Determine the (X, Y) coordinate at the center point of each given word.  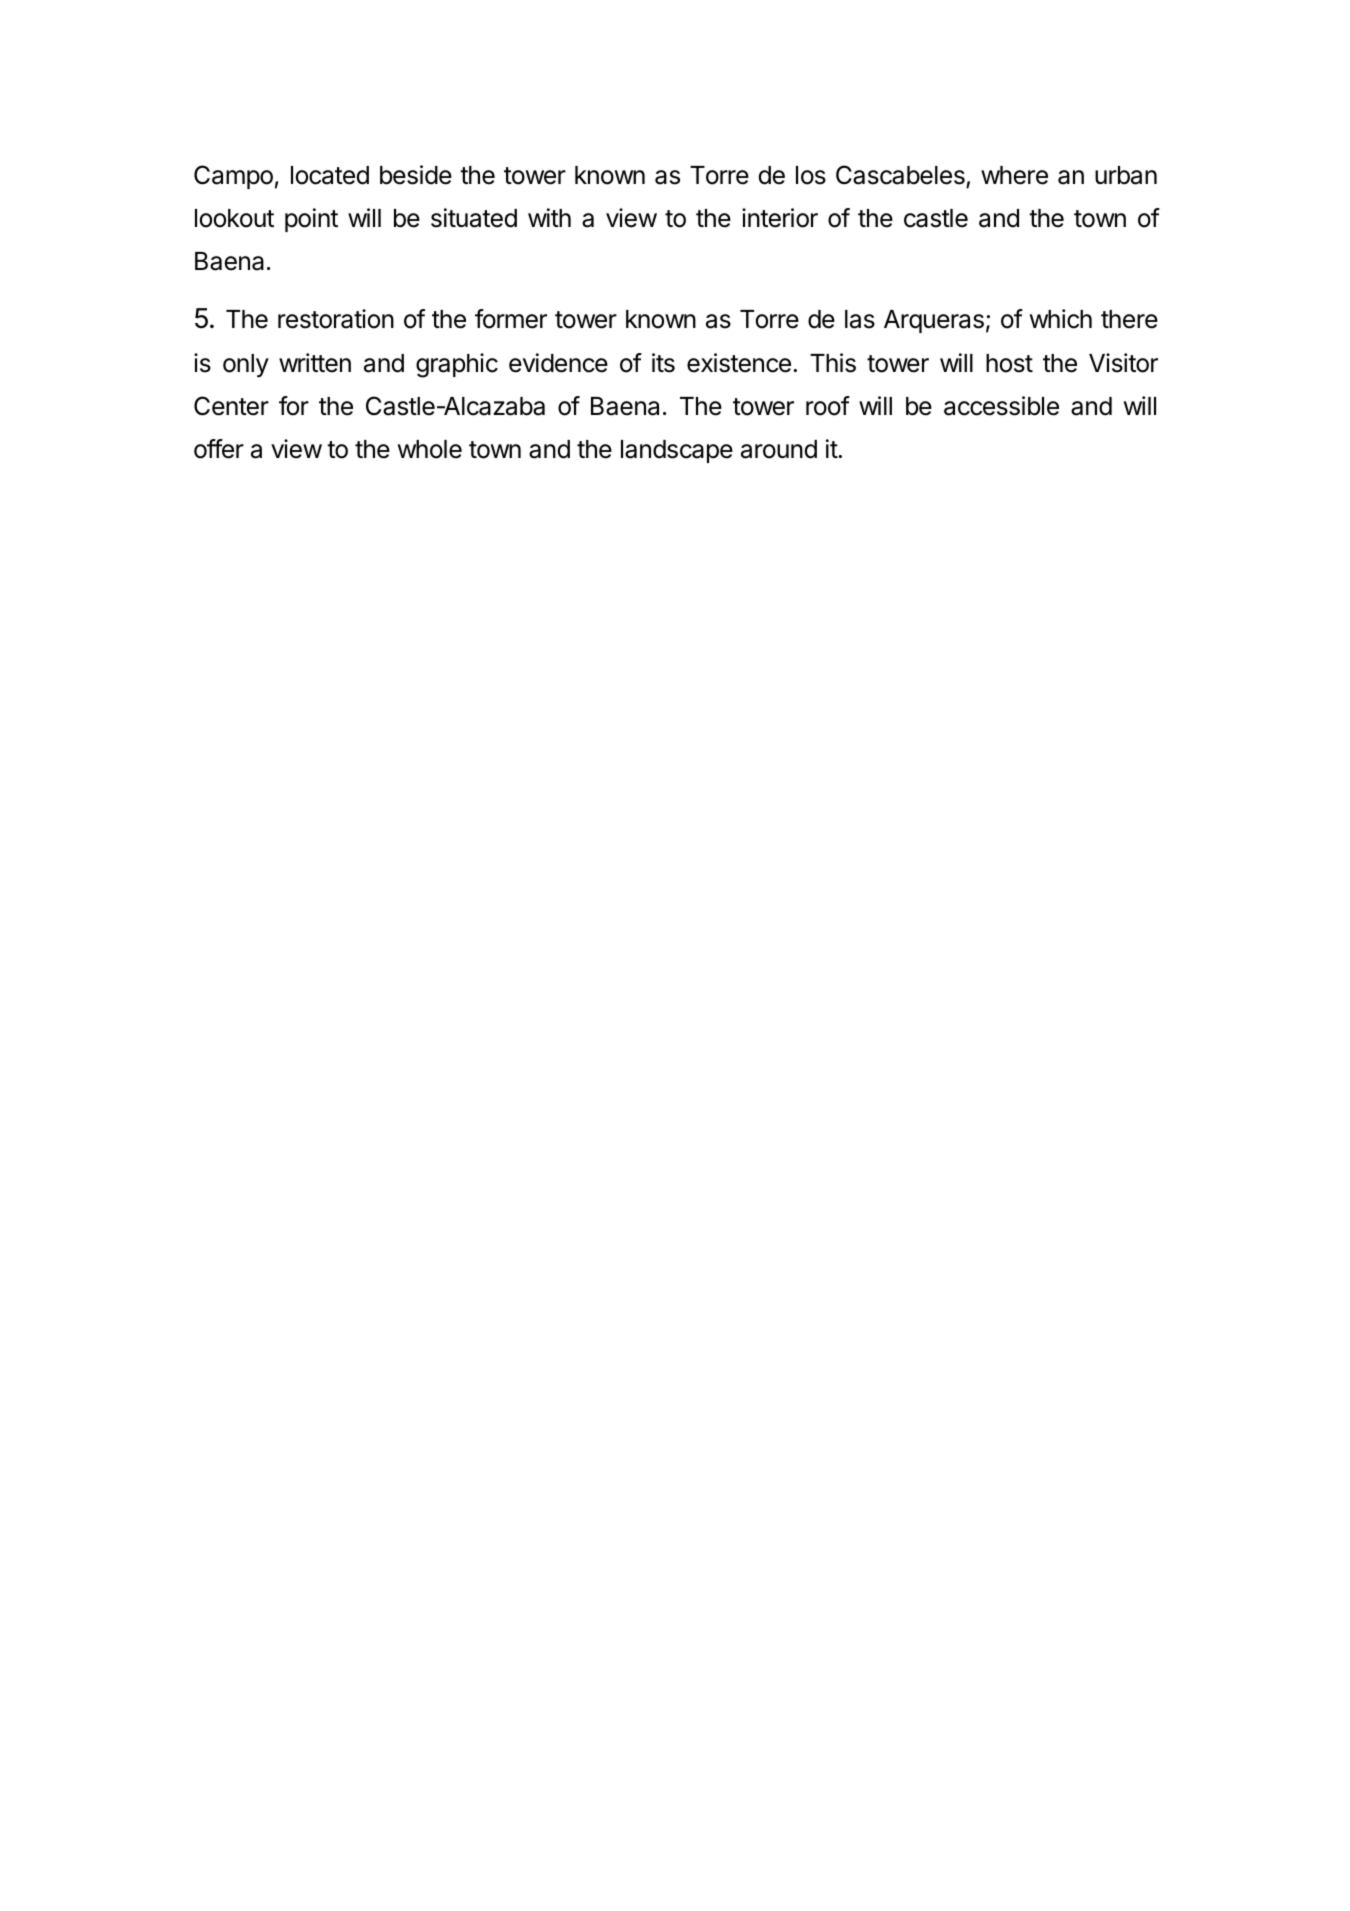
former (511, 319)
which (1061, 319)
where (1014, 175)
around (779, 449)
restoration (336, 319)
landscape (677, 451)
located (330, 175)
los (811, 175)
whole (430, 449)
